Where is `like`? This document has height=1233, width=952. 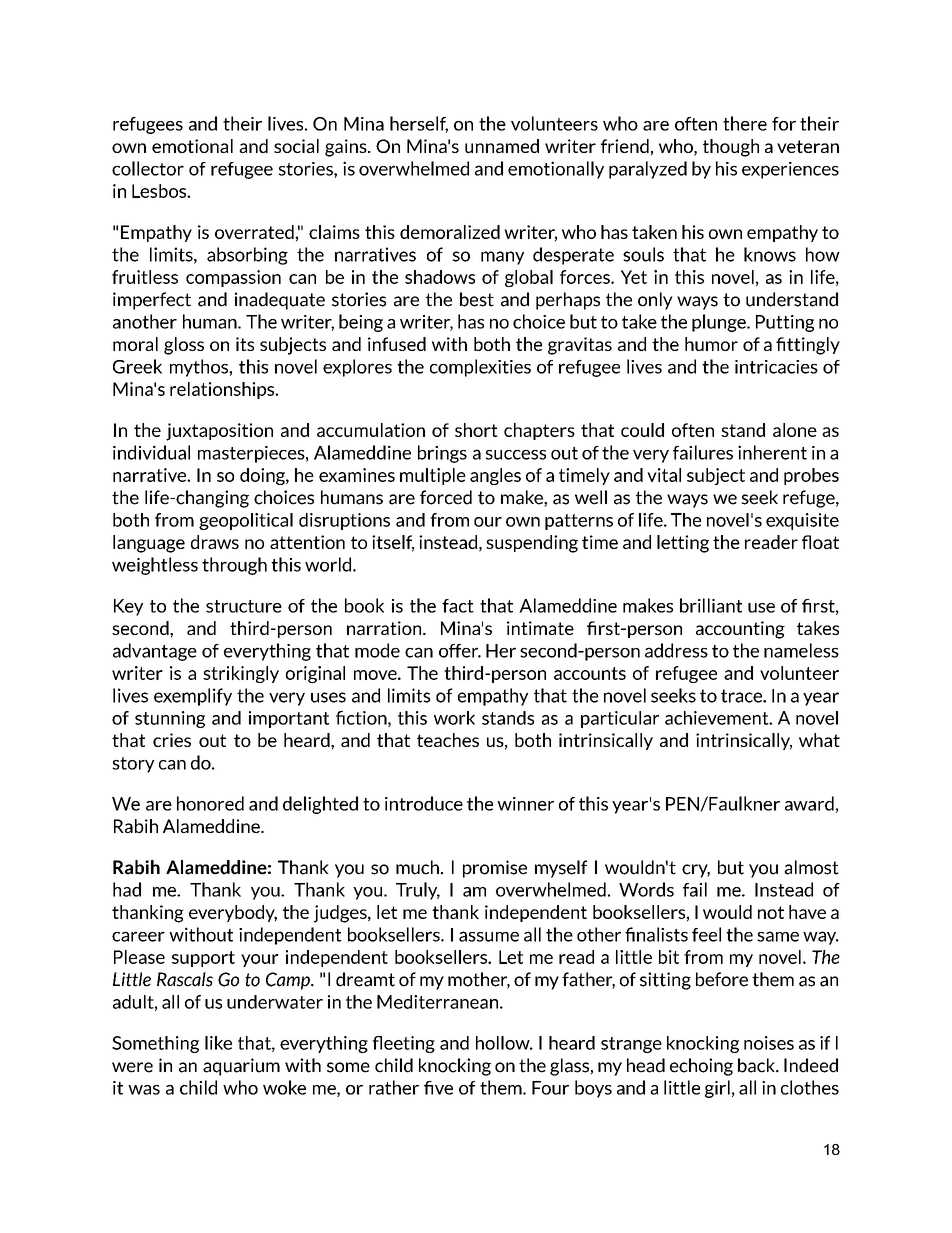 like is located at coordinates (218, 1043).
